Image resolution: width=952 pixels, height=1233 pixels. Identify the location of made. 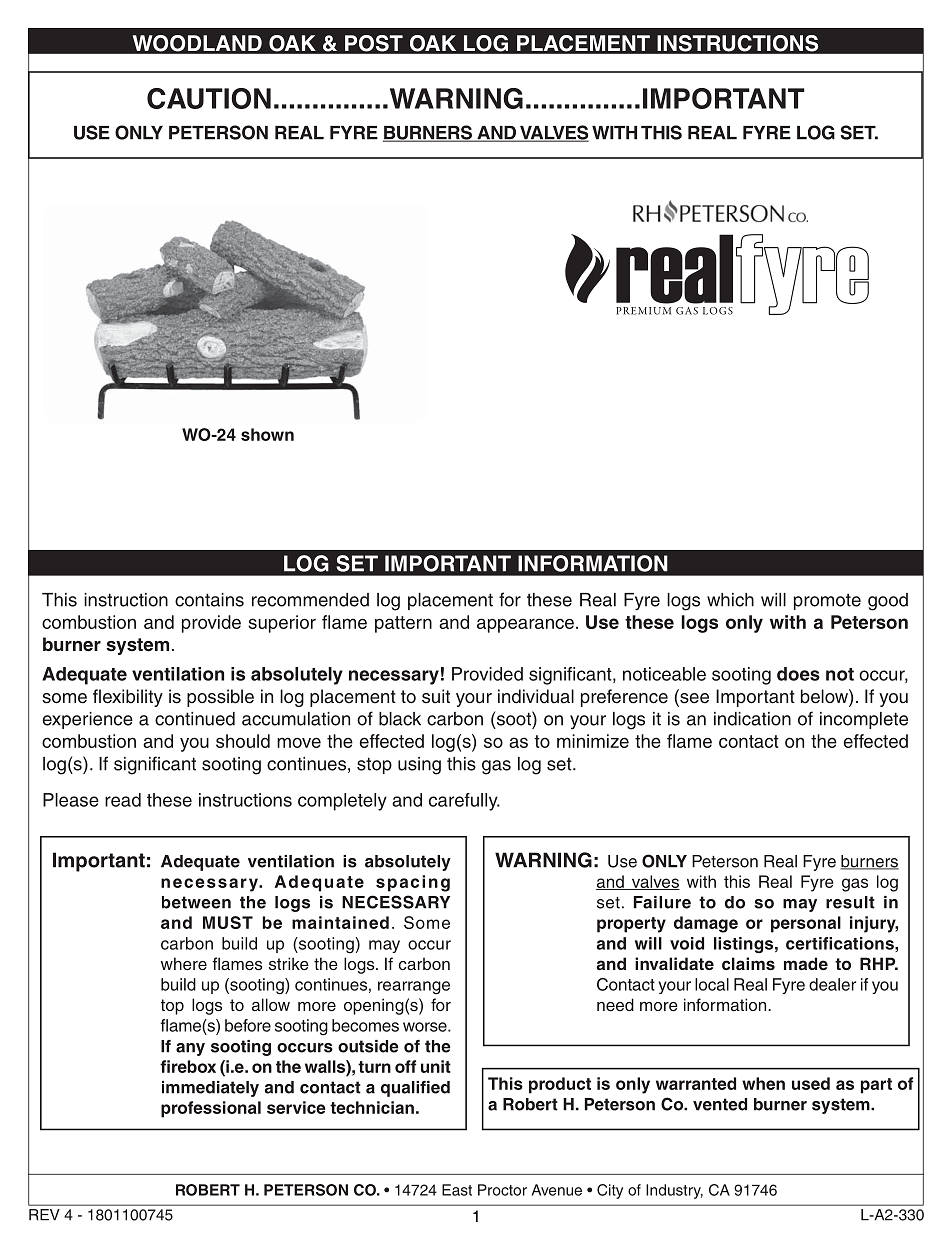
(806, 963).
